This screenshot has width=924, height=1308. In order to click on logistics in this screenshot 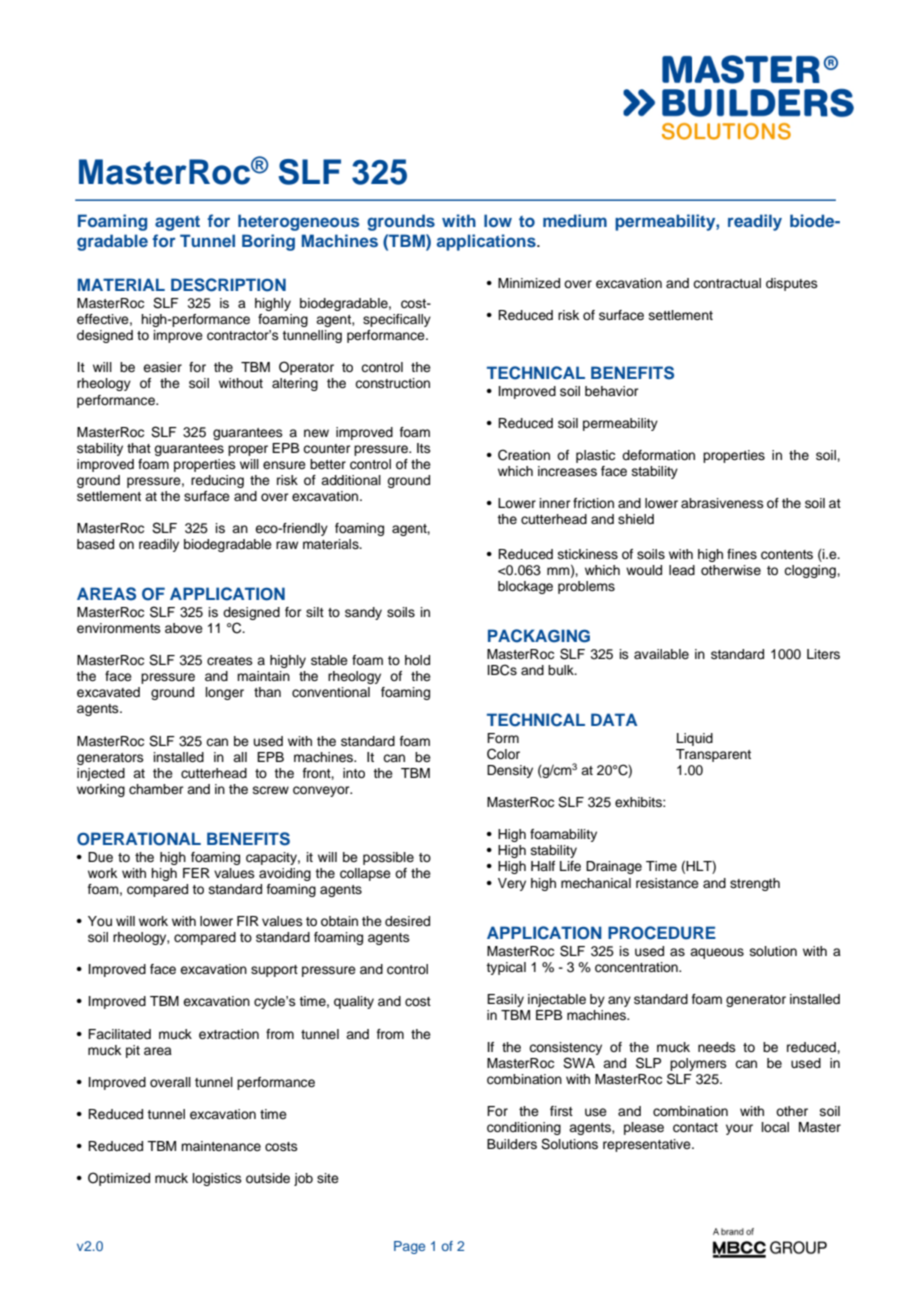, I will do `click(217, 1179)`.
